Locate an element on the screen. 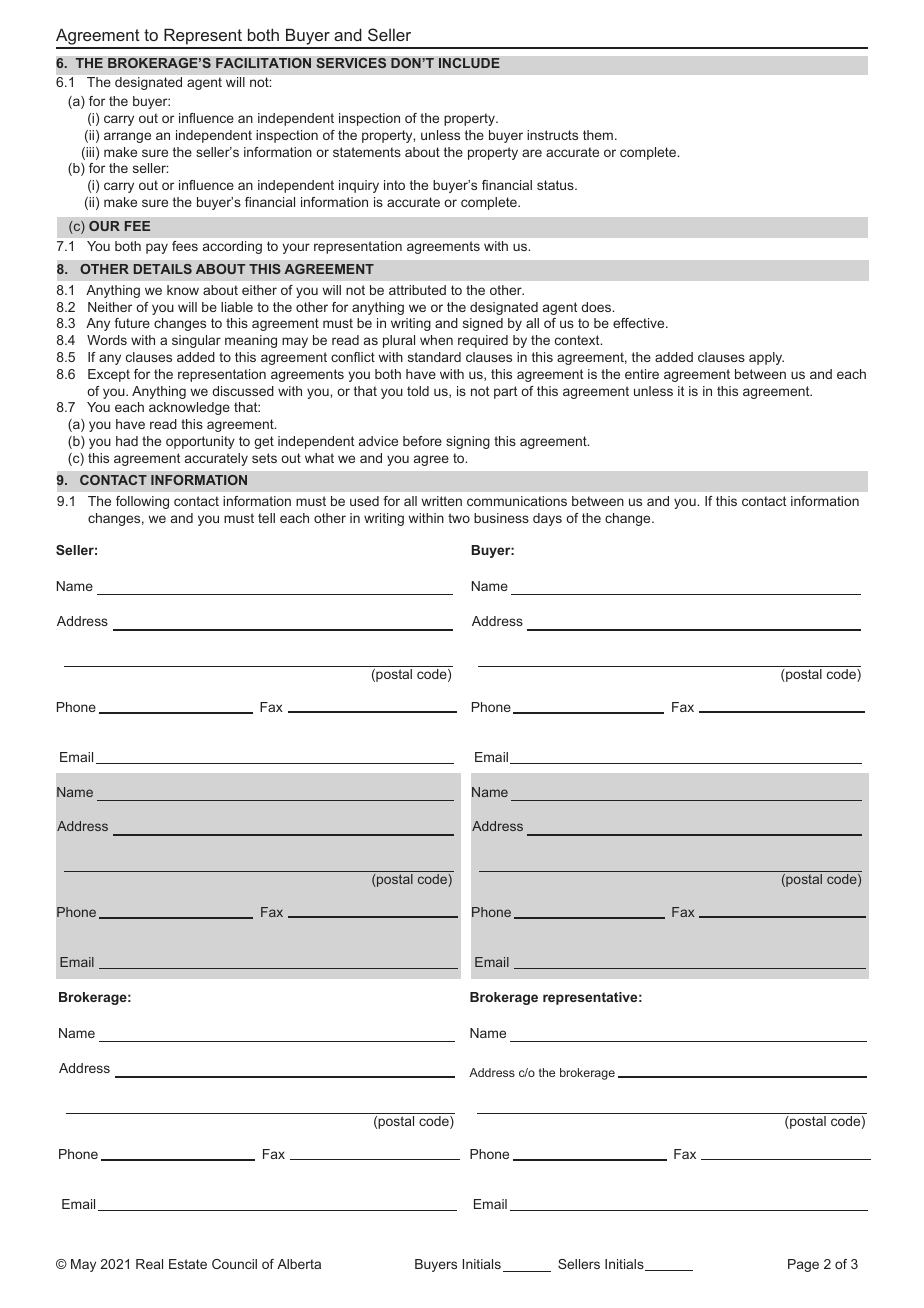 The height and width of the screenshot is (1308, 924). arrange is located at coordinates (127, 137).
